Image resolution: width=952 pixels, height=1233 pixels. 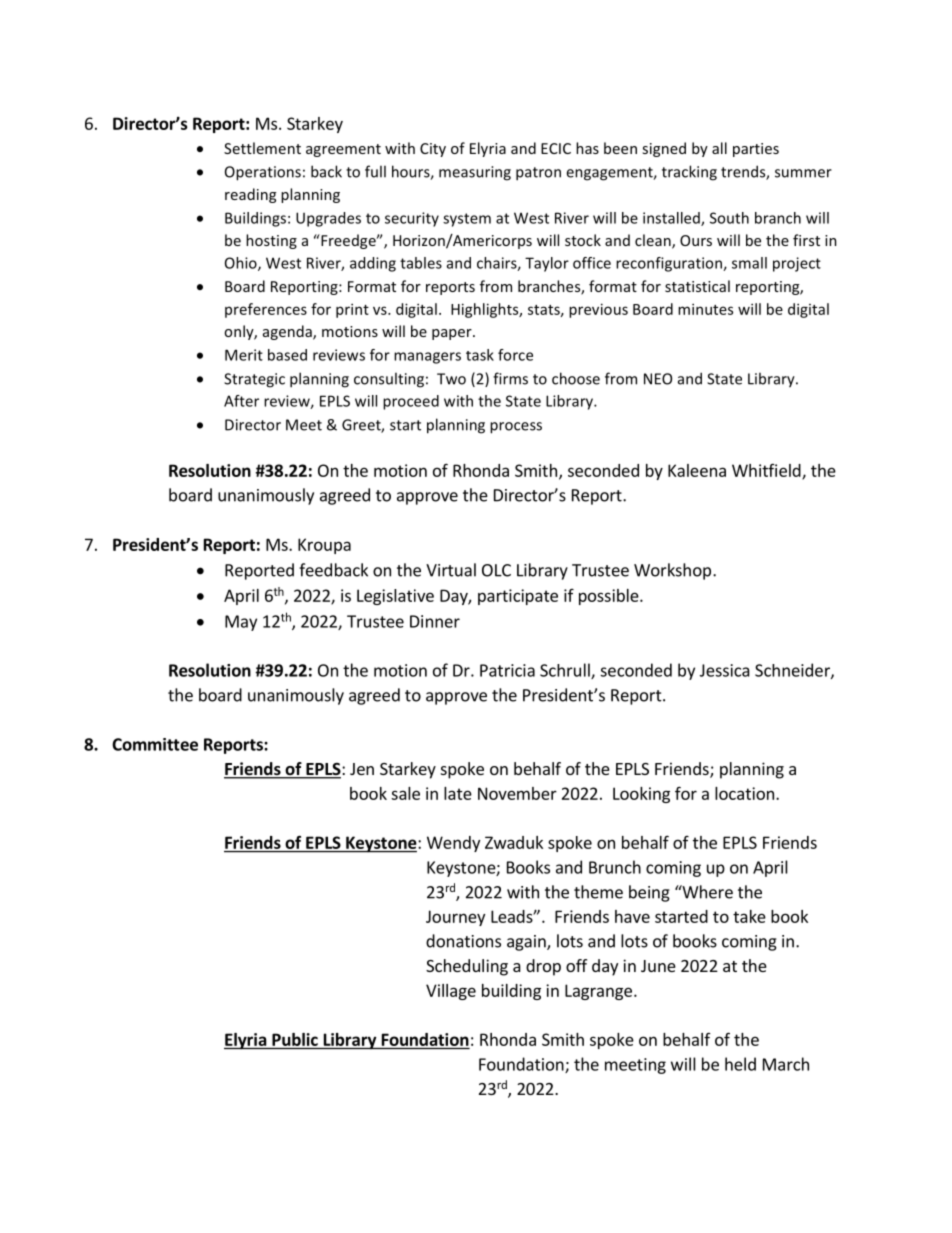 What do you see at coordinates (451, 379) in the document?
I see `Two` at bounding box center [451, 379].
